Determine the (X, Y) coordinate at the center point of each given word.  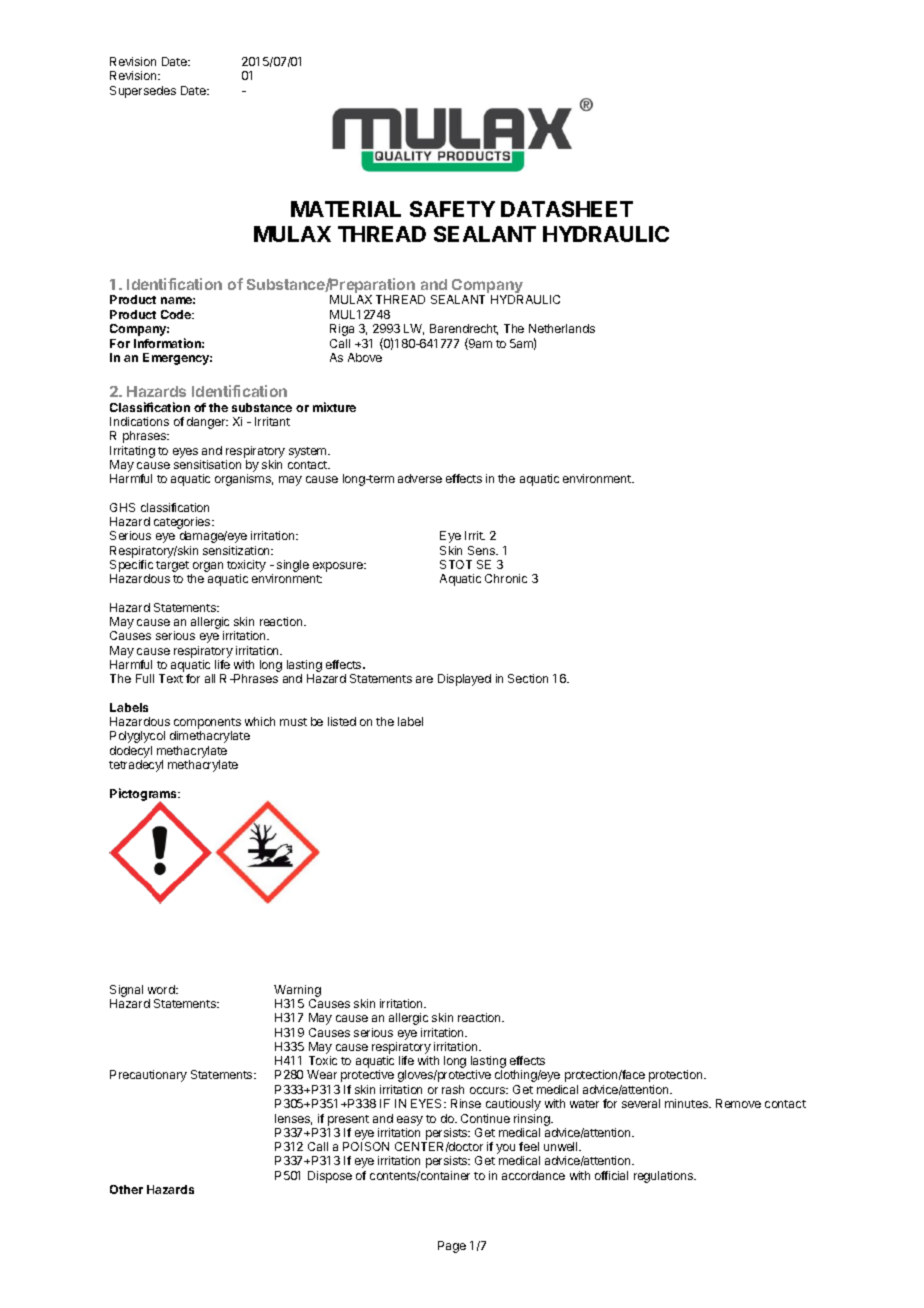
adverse (420, 478)
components (207, 725)
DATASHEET (567, 209)
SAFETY (452, 209)
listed (342, 721)
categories (183, 524)
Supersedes (143, 92)
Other (126, 1189)
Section (528, 678)
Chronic (506, 578)
